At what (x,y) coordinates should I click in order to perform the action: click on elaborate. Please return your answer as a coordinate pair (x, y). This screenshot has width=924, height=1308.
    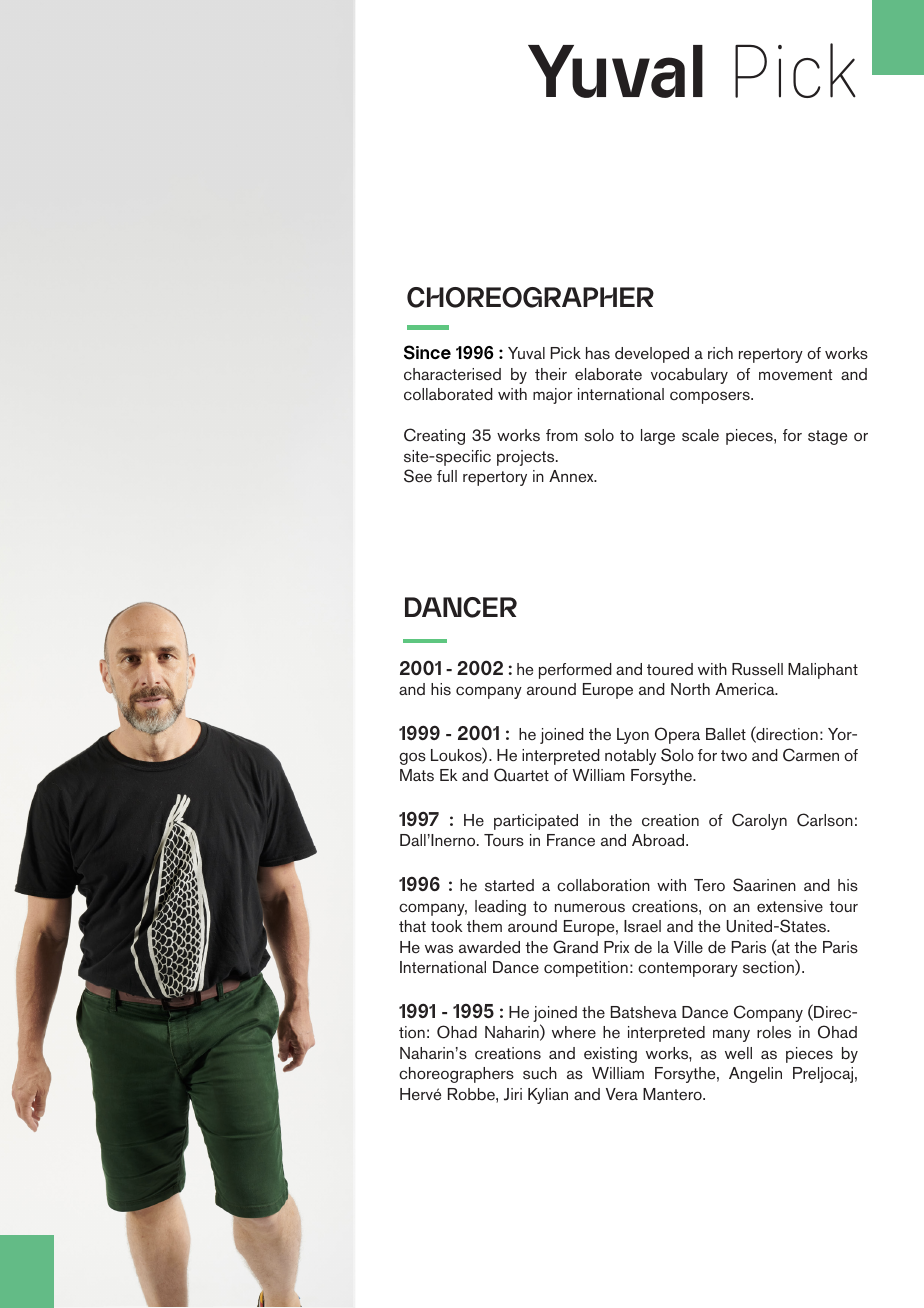
    Looking at the image, I should click on (608, 374).
